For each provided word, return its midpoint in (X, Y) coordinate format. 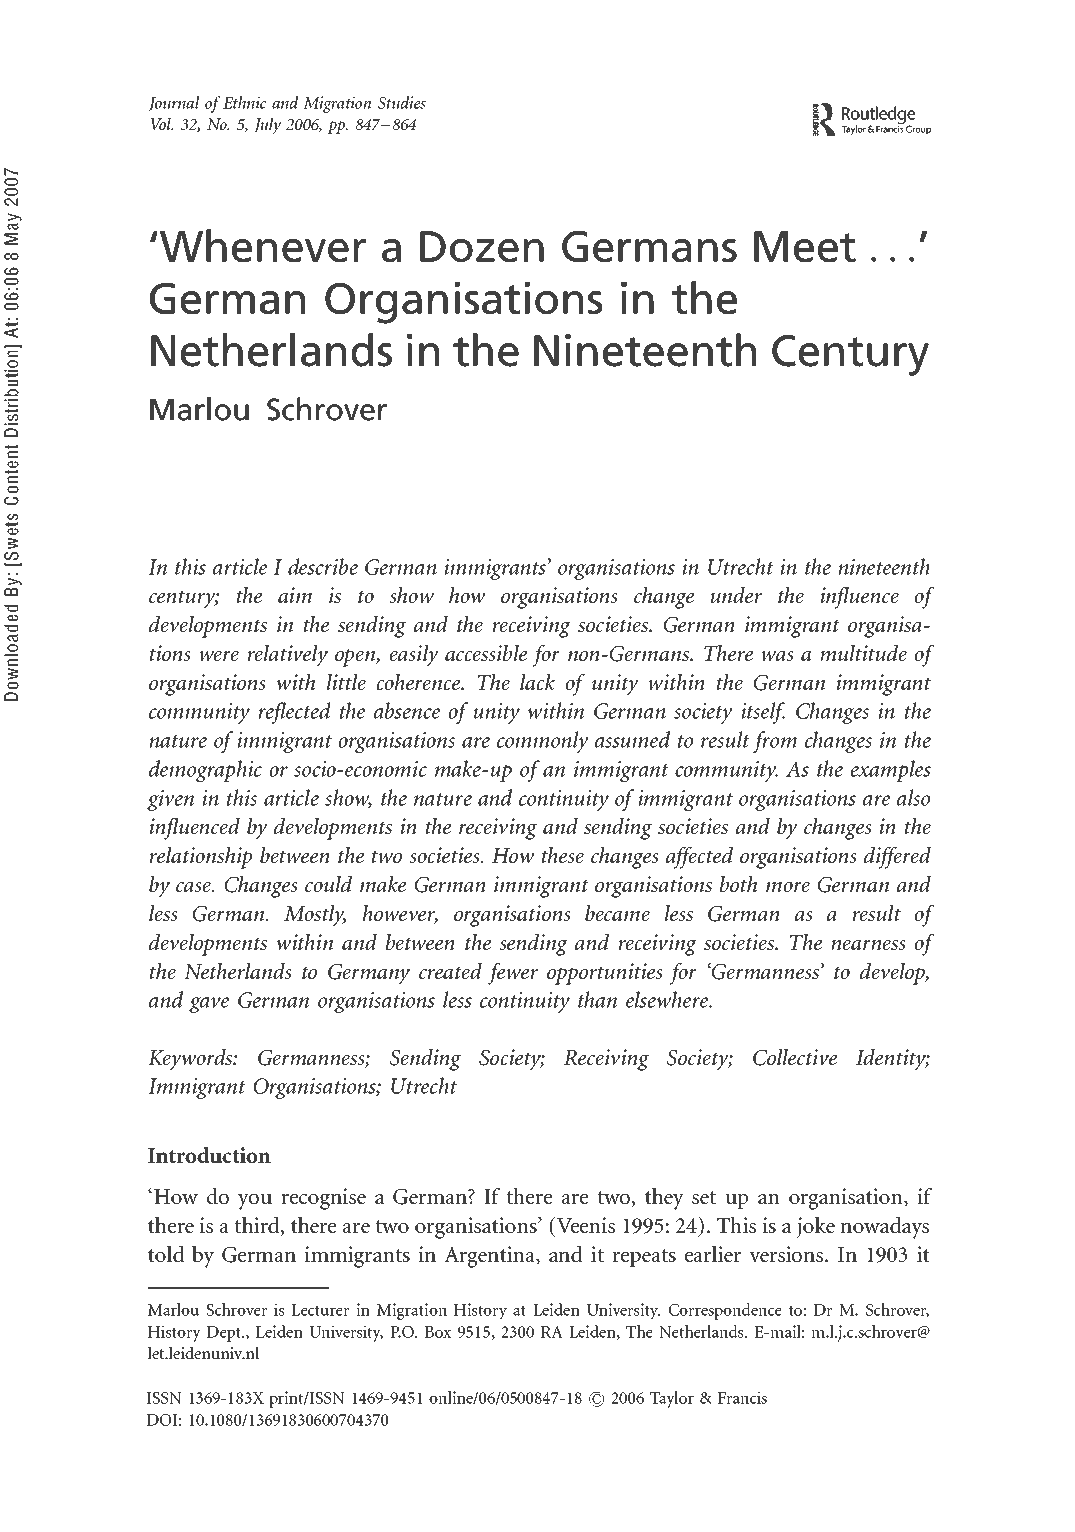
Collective (795, 1057)
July (267, 125)
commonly (542, 742)
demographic (205, 771)
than (597, 999)
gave (209, 1005)
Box (438, 1332)
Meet (805, 246)
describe (323, 566)
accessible (486, 653)
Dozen (482, 246)
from (775, 742)
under (736, 595)
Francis (742, 1397)
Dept (225, 1334)
